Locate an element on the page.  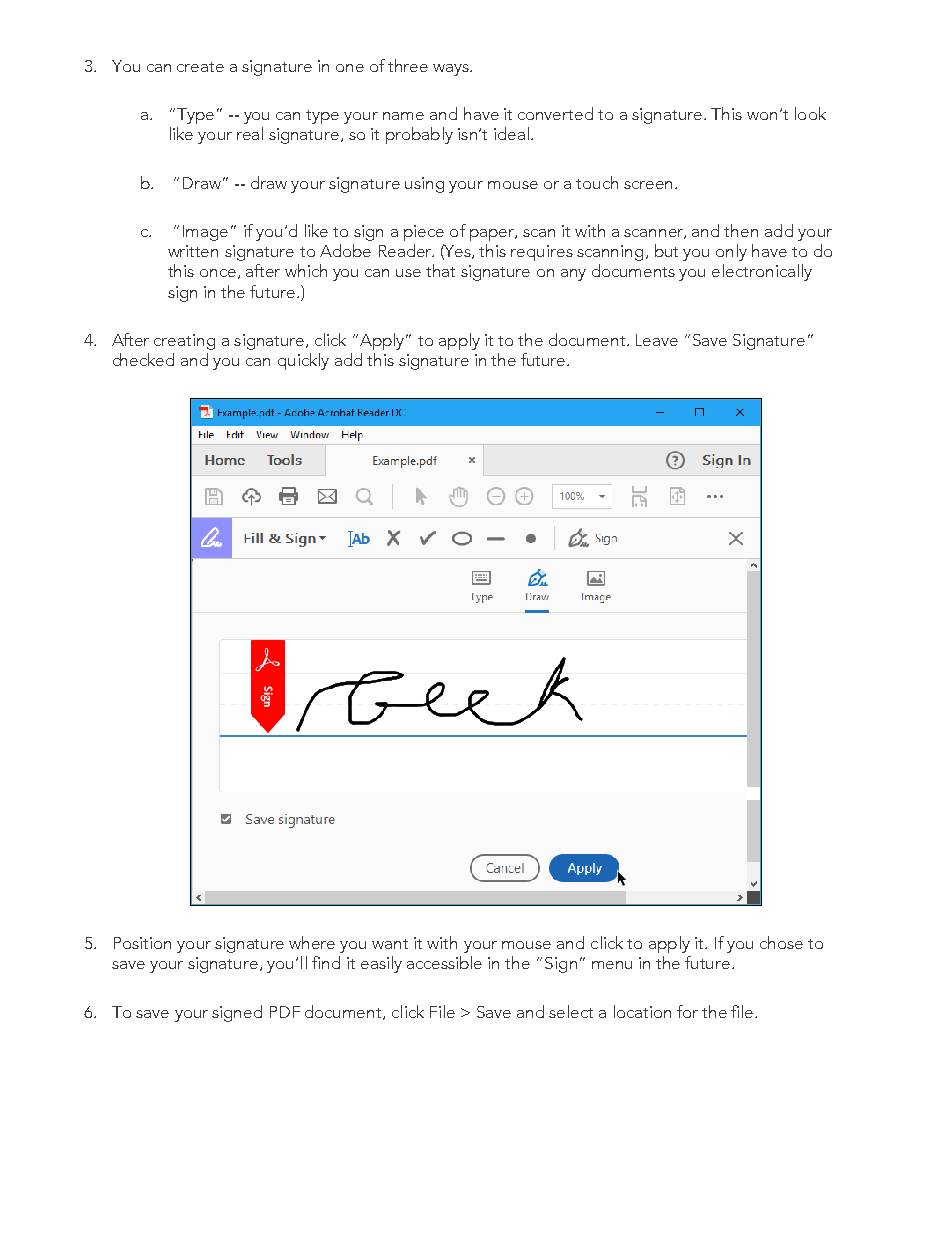
ways is located at coordinates (452, 70).
